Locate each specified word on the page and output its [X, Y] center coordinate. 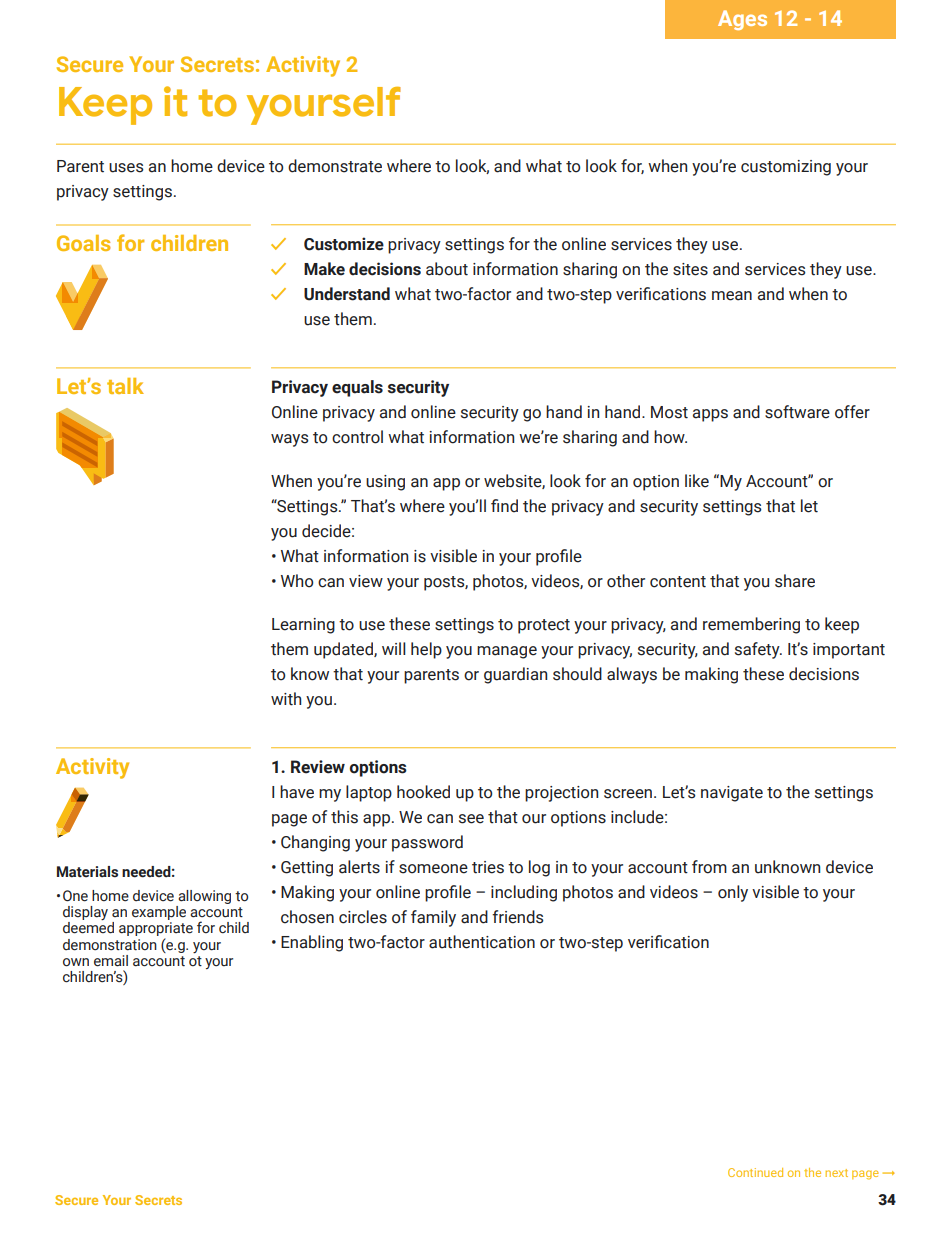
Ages [742, 20]
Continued [755, 1172]
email [111, 961]
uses [126, 168]
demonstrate [335, 166]
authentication [482, 942]
